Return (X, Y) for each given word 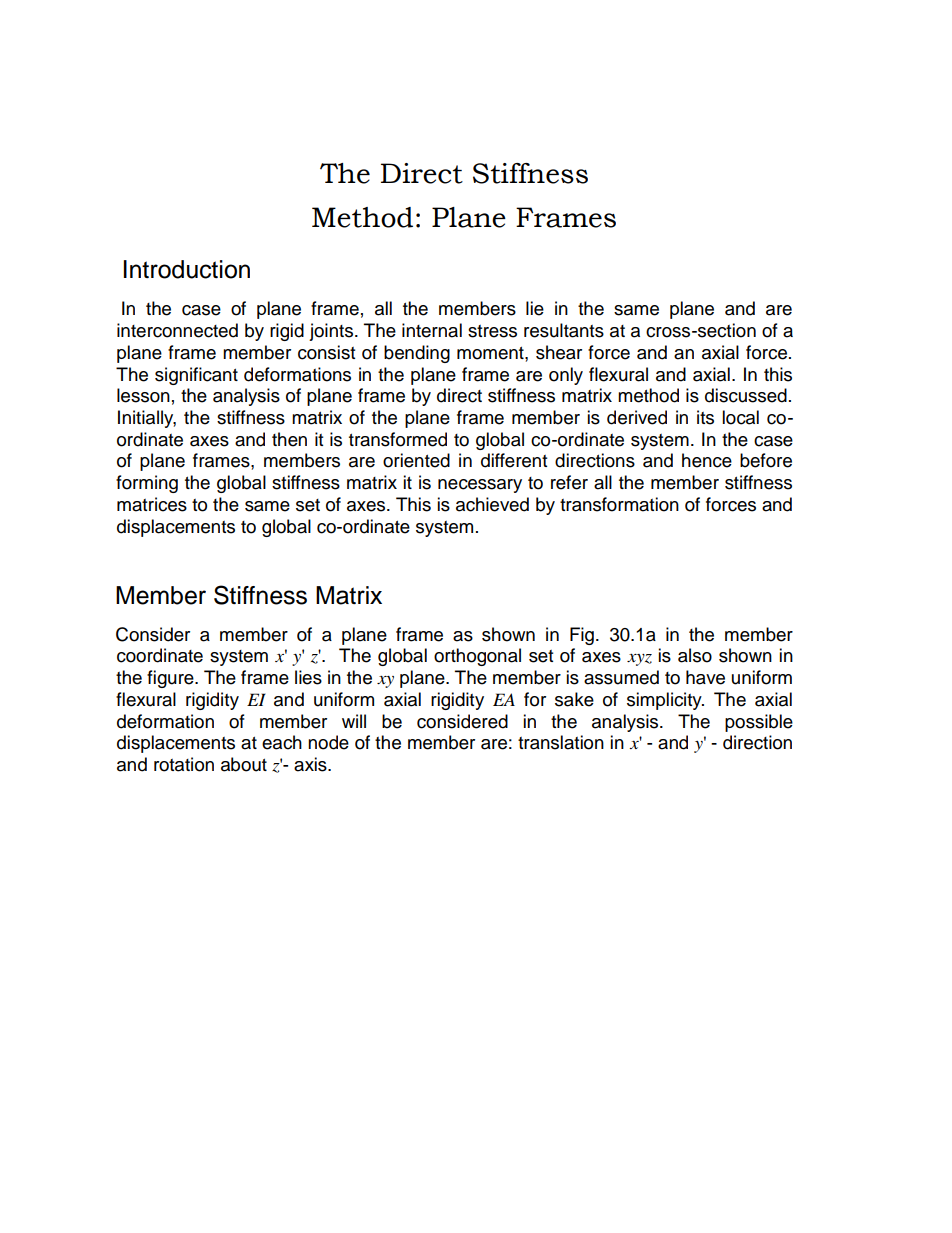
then (289, 439)
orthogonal (477, 657)
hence (707, 460)
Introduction (187, 269)
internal (432, 330)
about (244, 764)
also (695, 655)
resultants (564, 330)
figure (171, 679)
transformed (398, 439)
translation (561, 742)
